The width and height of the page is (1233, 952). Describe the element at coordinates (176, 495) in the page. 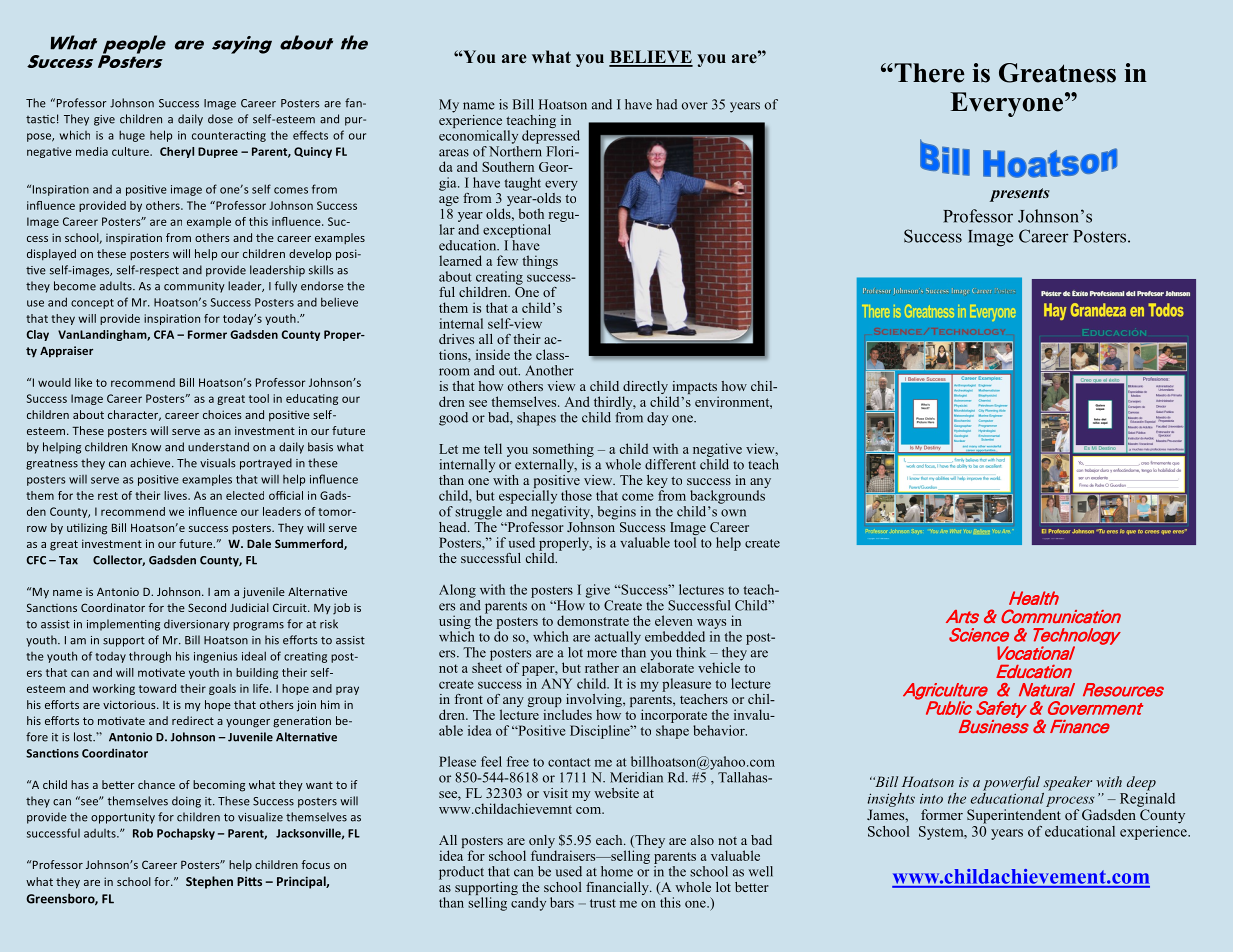

I see `lives` at that location.
